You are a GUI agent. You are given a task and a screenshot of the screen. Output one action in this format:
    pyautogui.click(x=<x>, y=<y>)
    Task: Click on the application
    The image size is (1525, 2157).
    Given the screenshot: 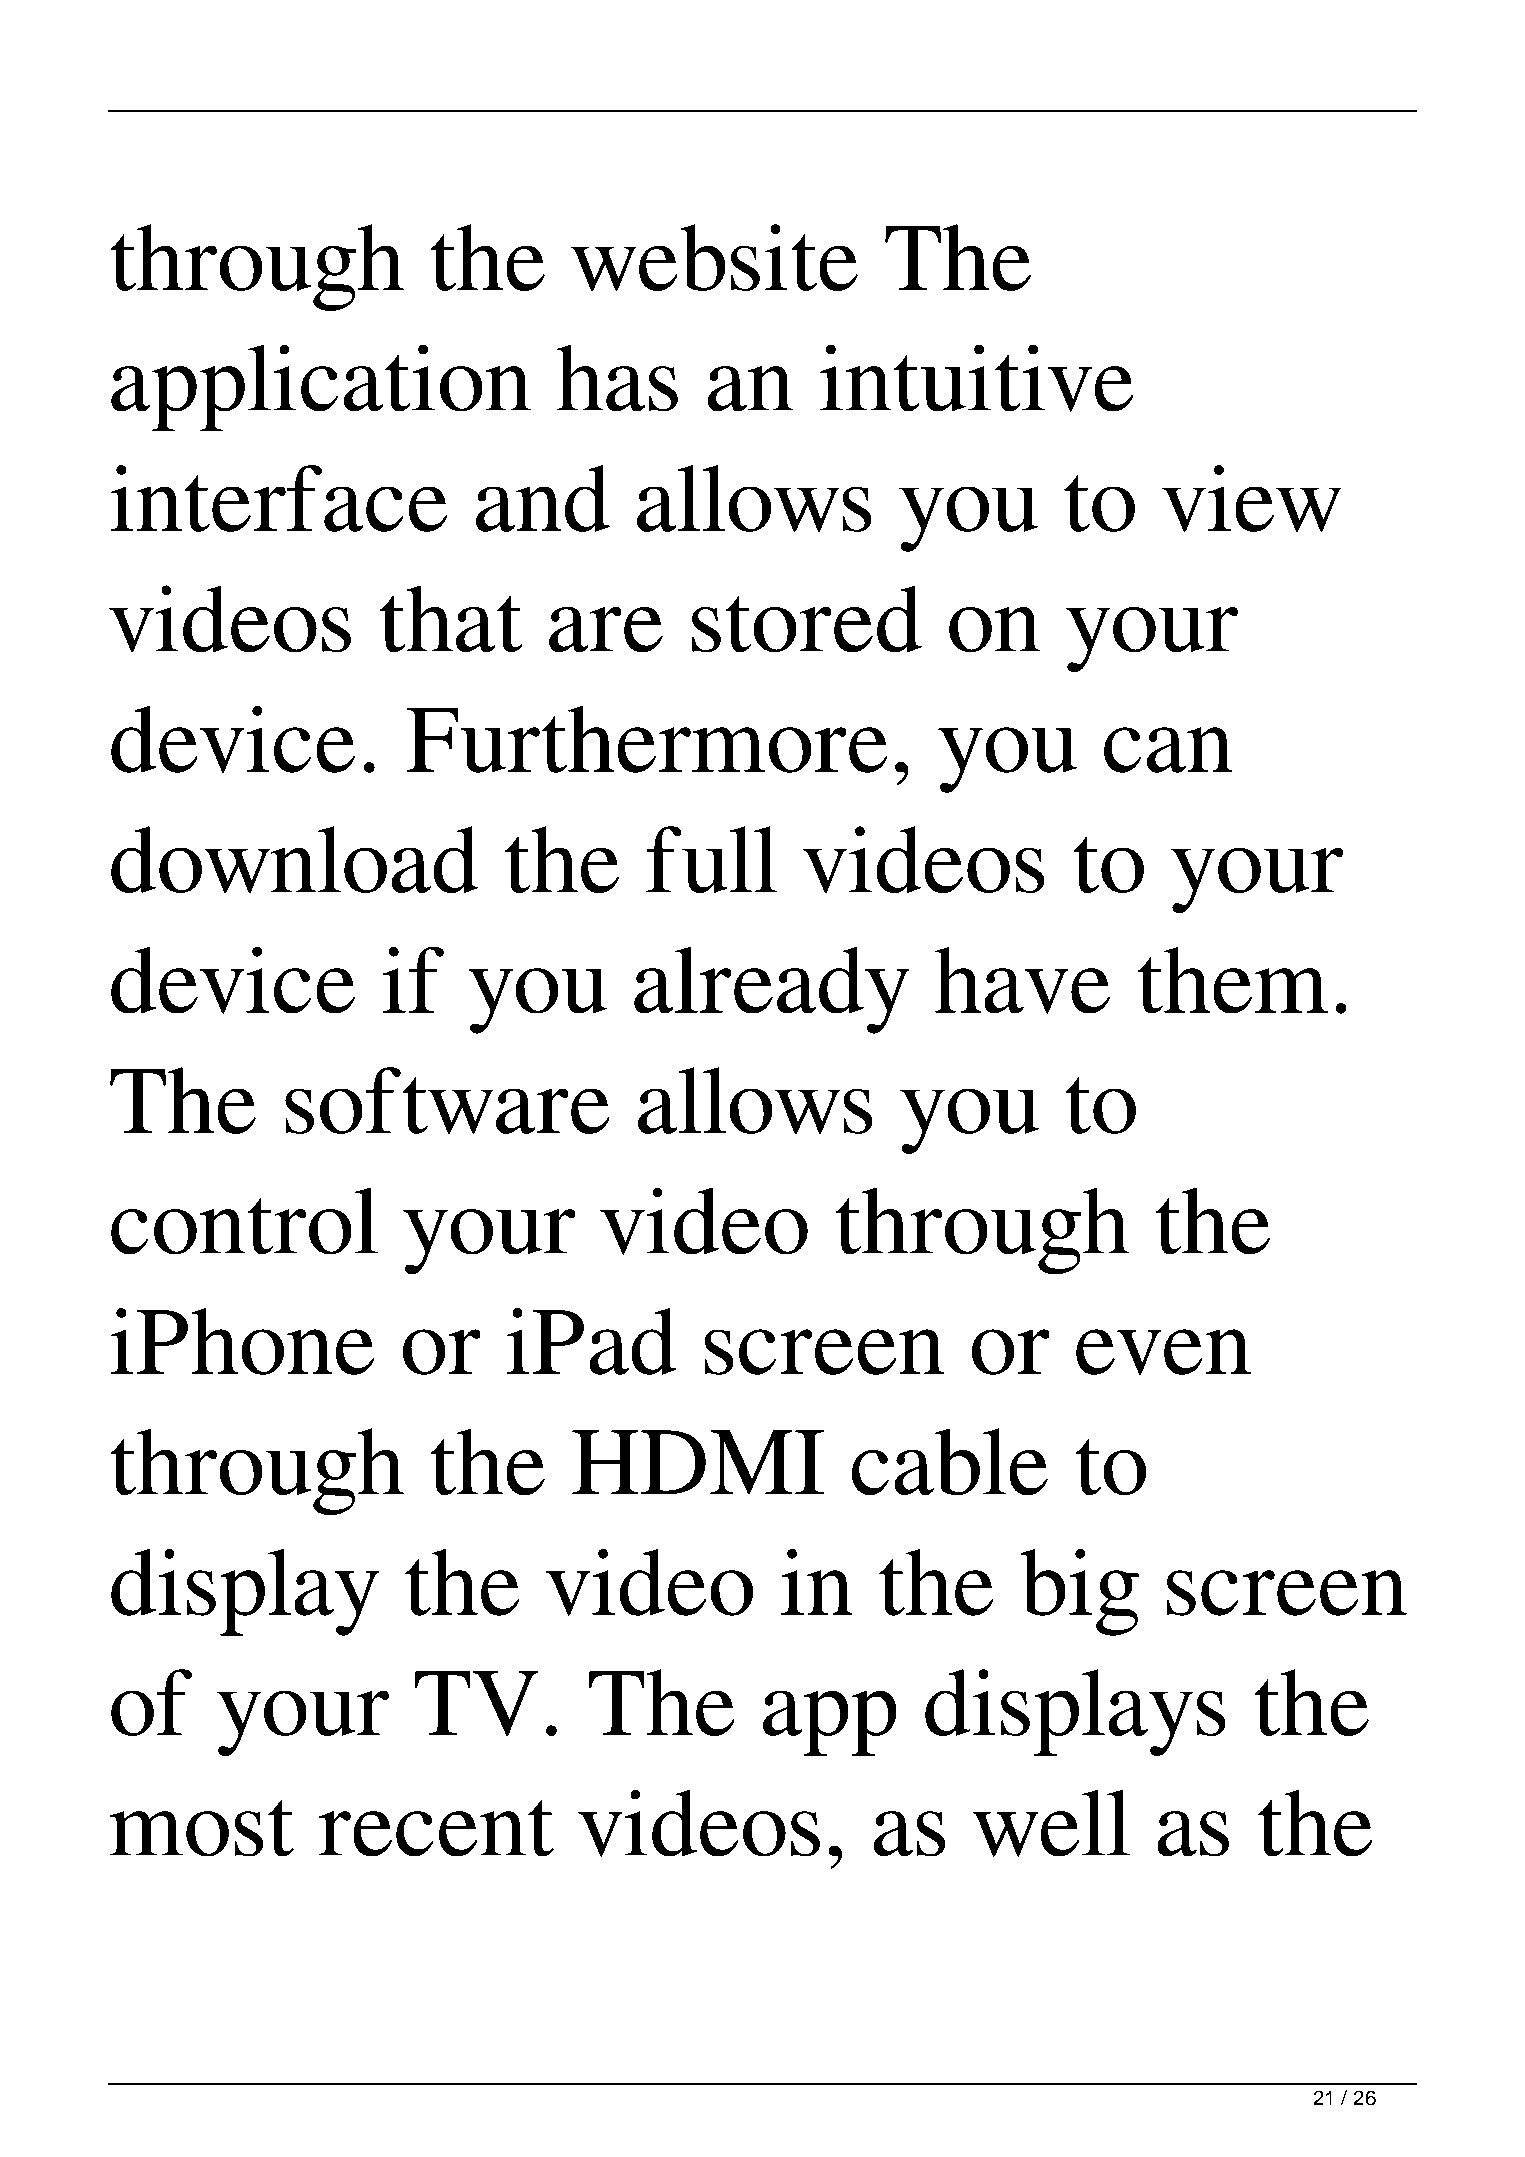 What is the action you would take?
    pyautogui.click(x=321, y=388)
